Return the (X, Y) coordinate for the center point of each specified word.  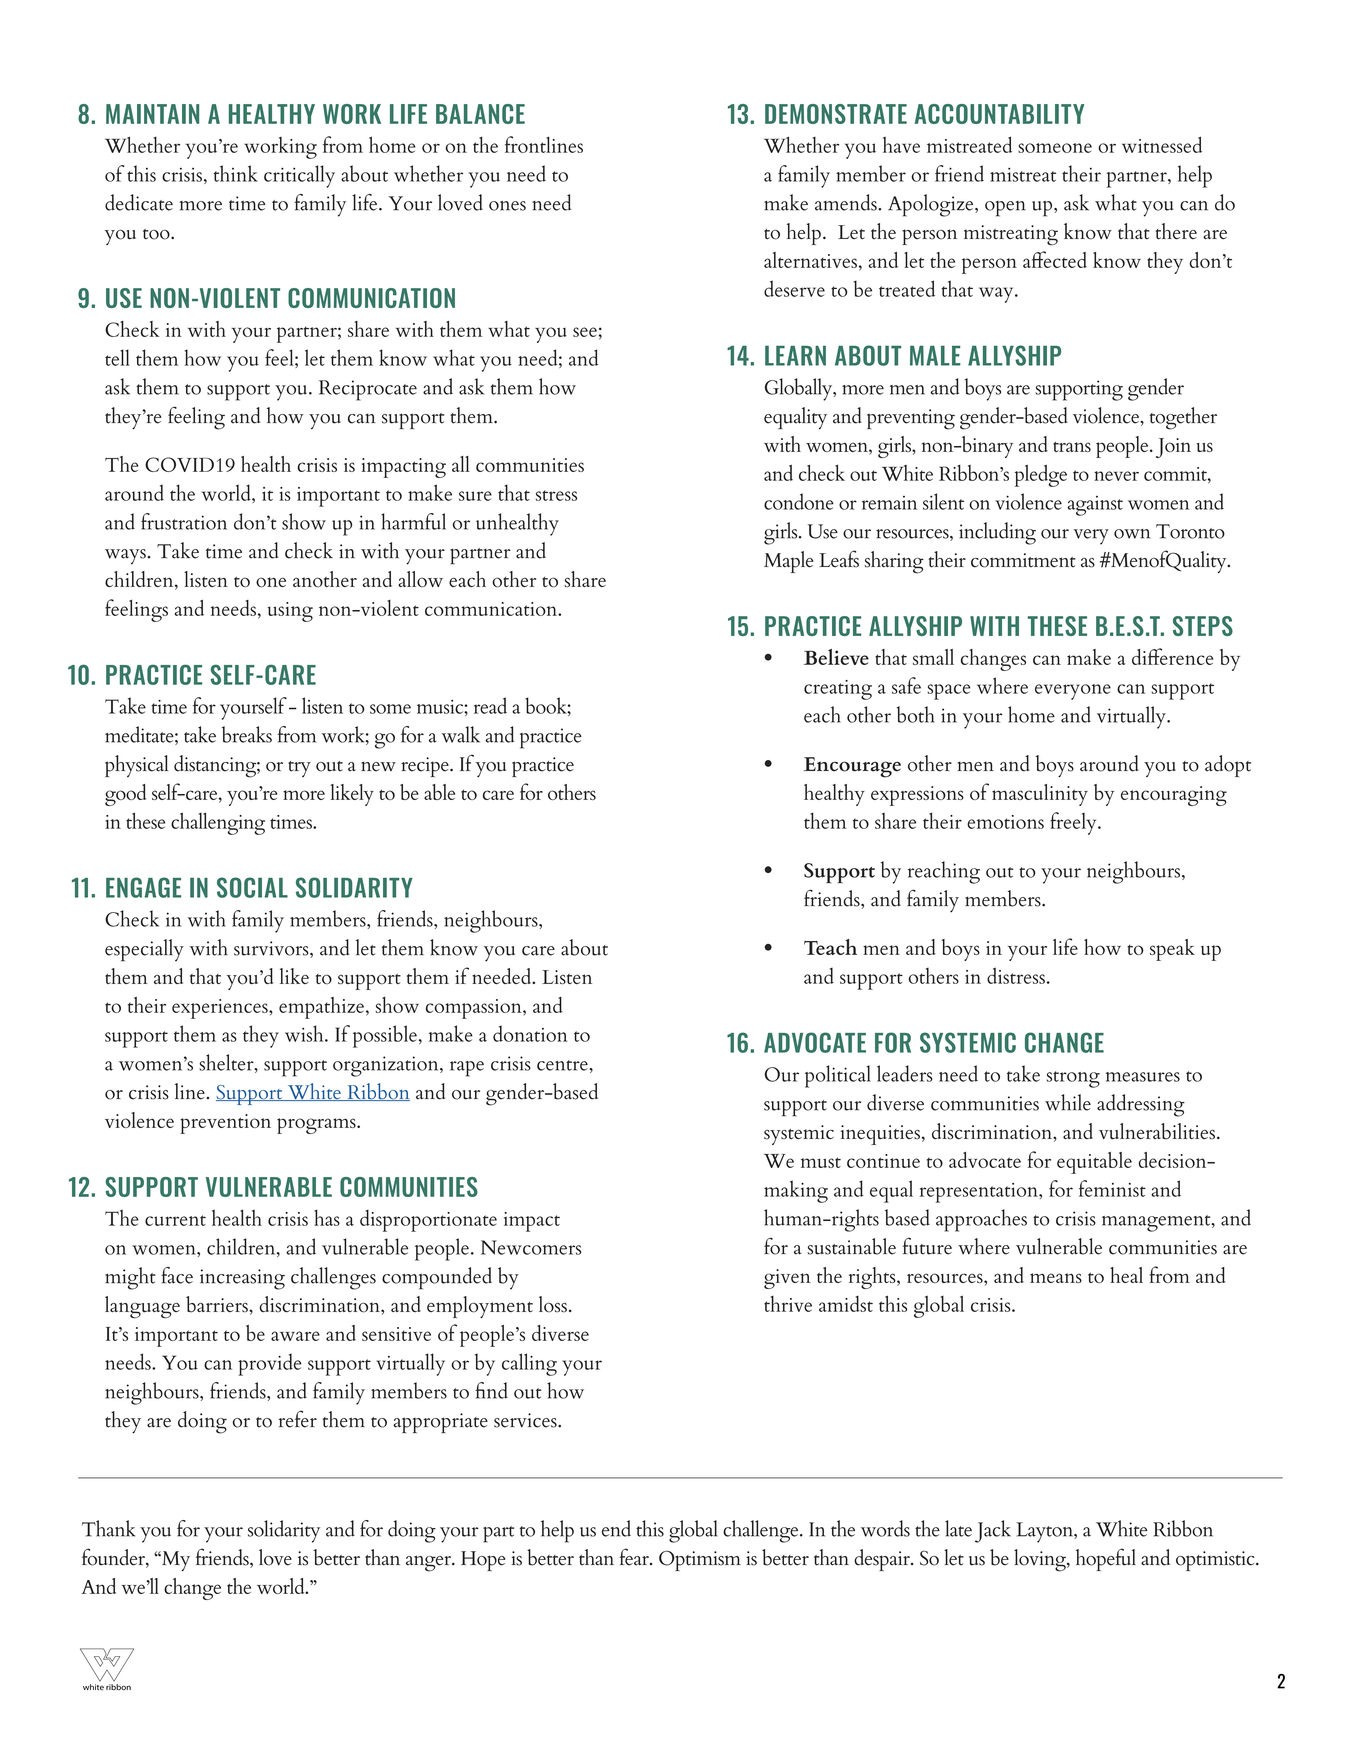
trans (1072, 446)
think (236, 173)
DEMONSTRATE (836, 114)
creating (838, 690)
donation (530, 1033)
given (787, 1279)
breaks (247, 734)
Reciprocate (368, 390)
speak (1172, 950)
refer (298, 1419)
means (1056, 1278)
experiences (221, 1009)
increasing (242, 1279)
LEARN (795, 356)
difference (1172, 656)
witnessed (1162, 144)
